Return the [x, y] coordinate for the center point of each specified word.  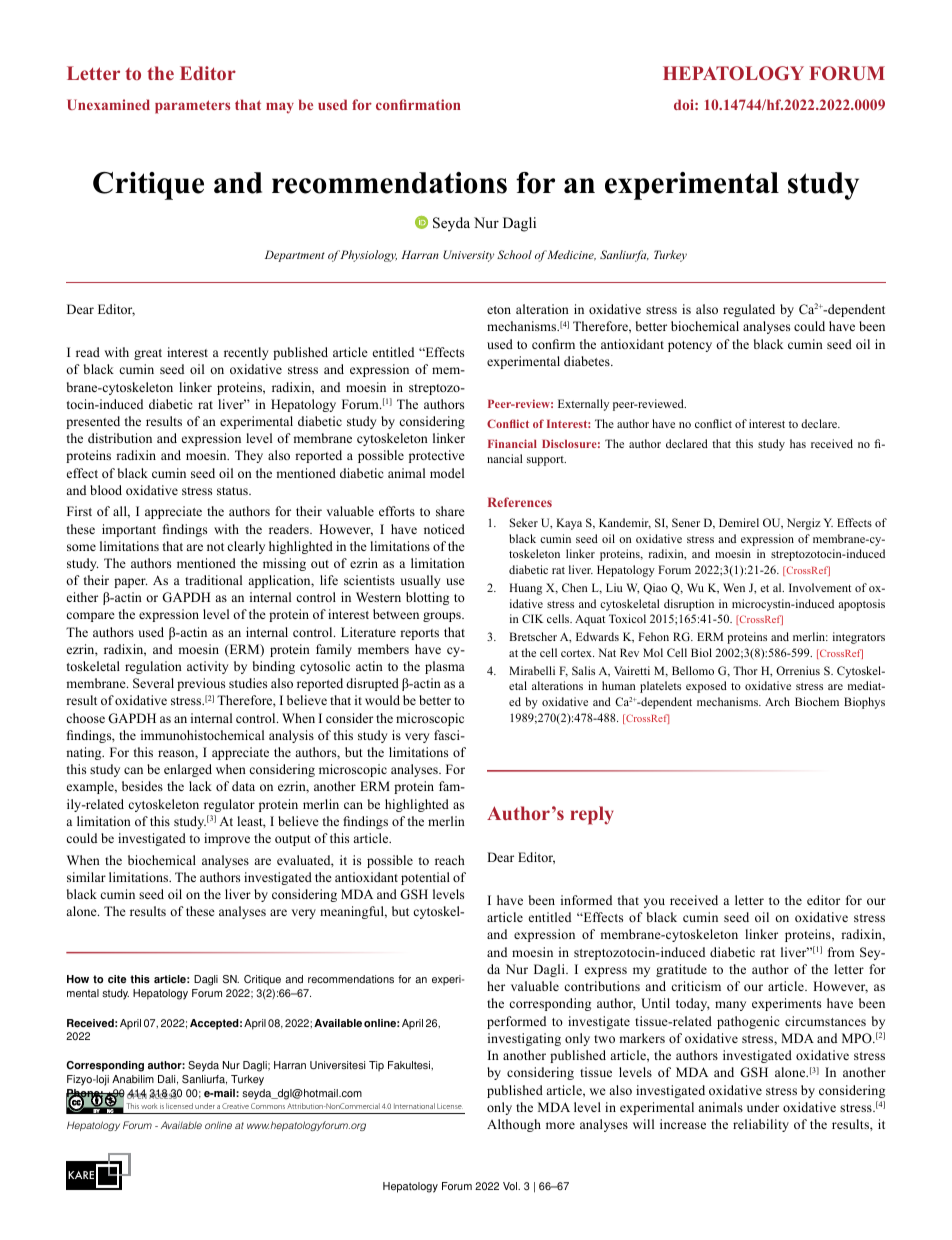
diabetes [588, 361]
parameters [192, 107]
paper [130, 583]
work [149, 1106]
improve [227, 839]
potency [690, 346]
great [148, 354]
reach [450, 860]
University [468, 256]
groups [443, 617]
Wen [734, 587]
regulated [749, 310]
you [654, 903]
